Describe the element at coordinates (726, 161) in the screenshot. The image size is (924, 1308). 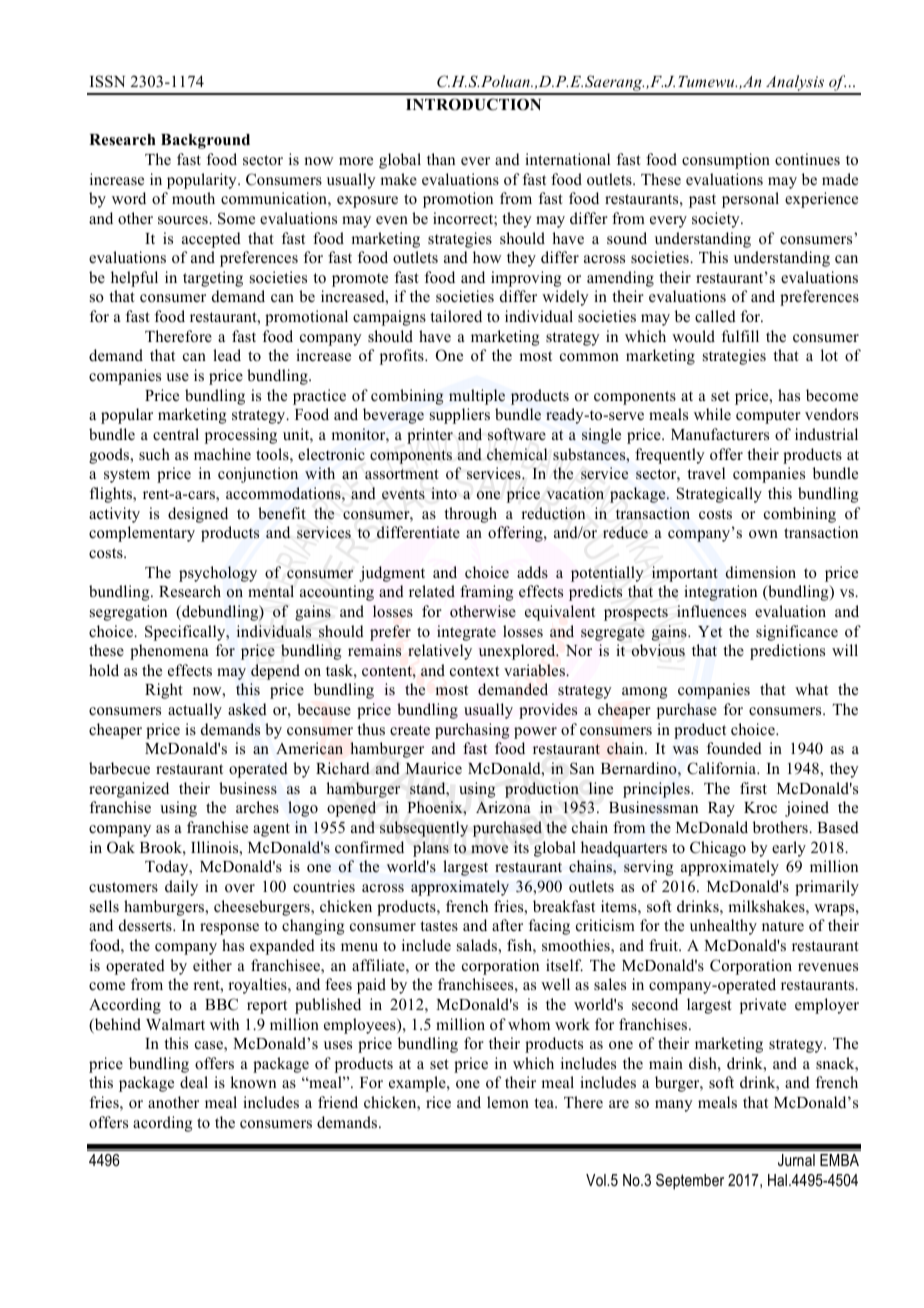
I see `consumption` at that location.
